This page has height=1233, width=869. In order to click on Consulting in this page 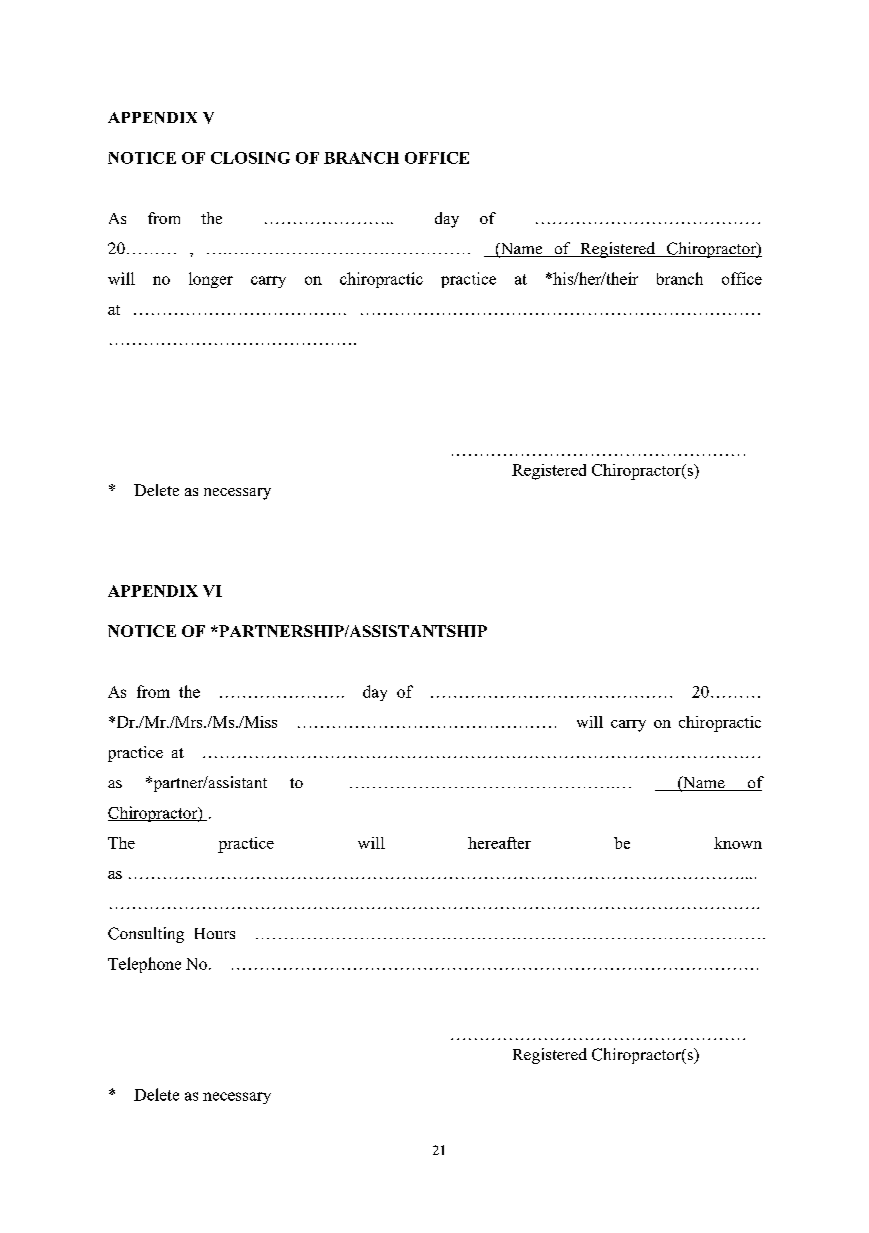, I will do `click(146, 935)`.
